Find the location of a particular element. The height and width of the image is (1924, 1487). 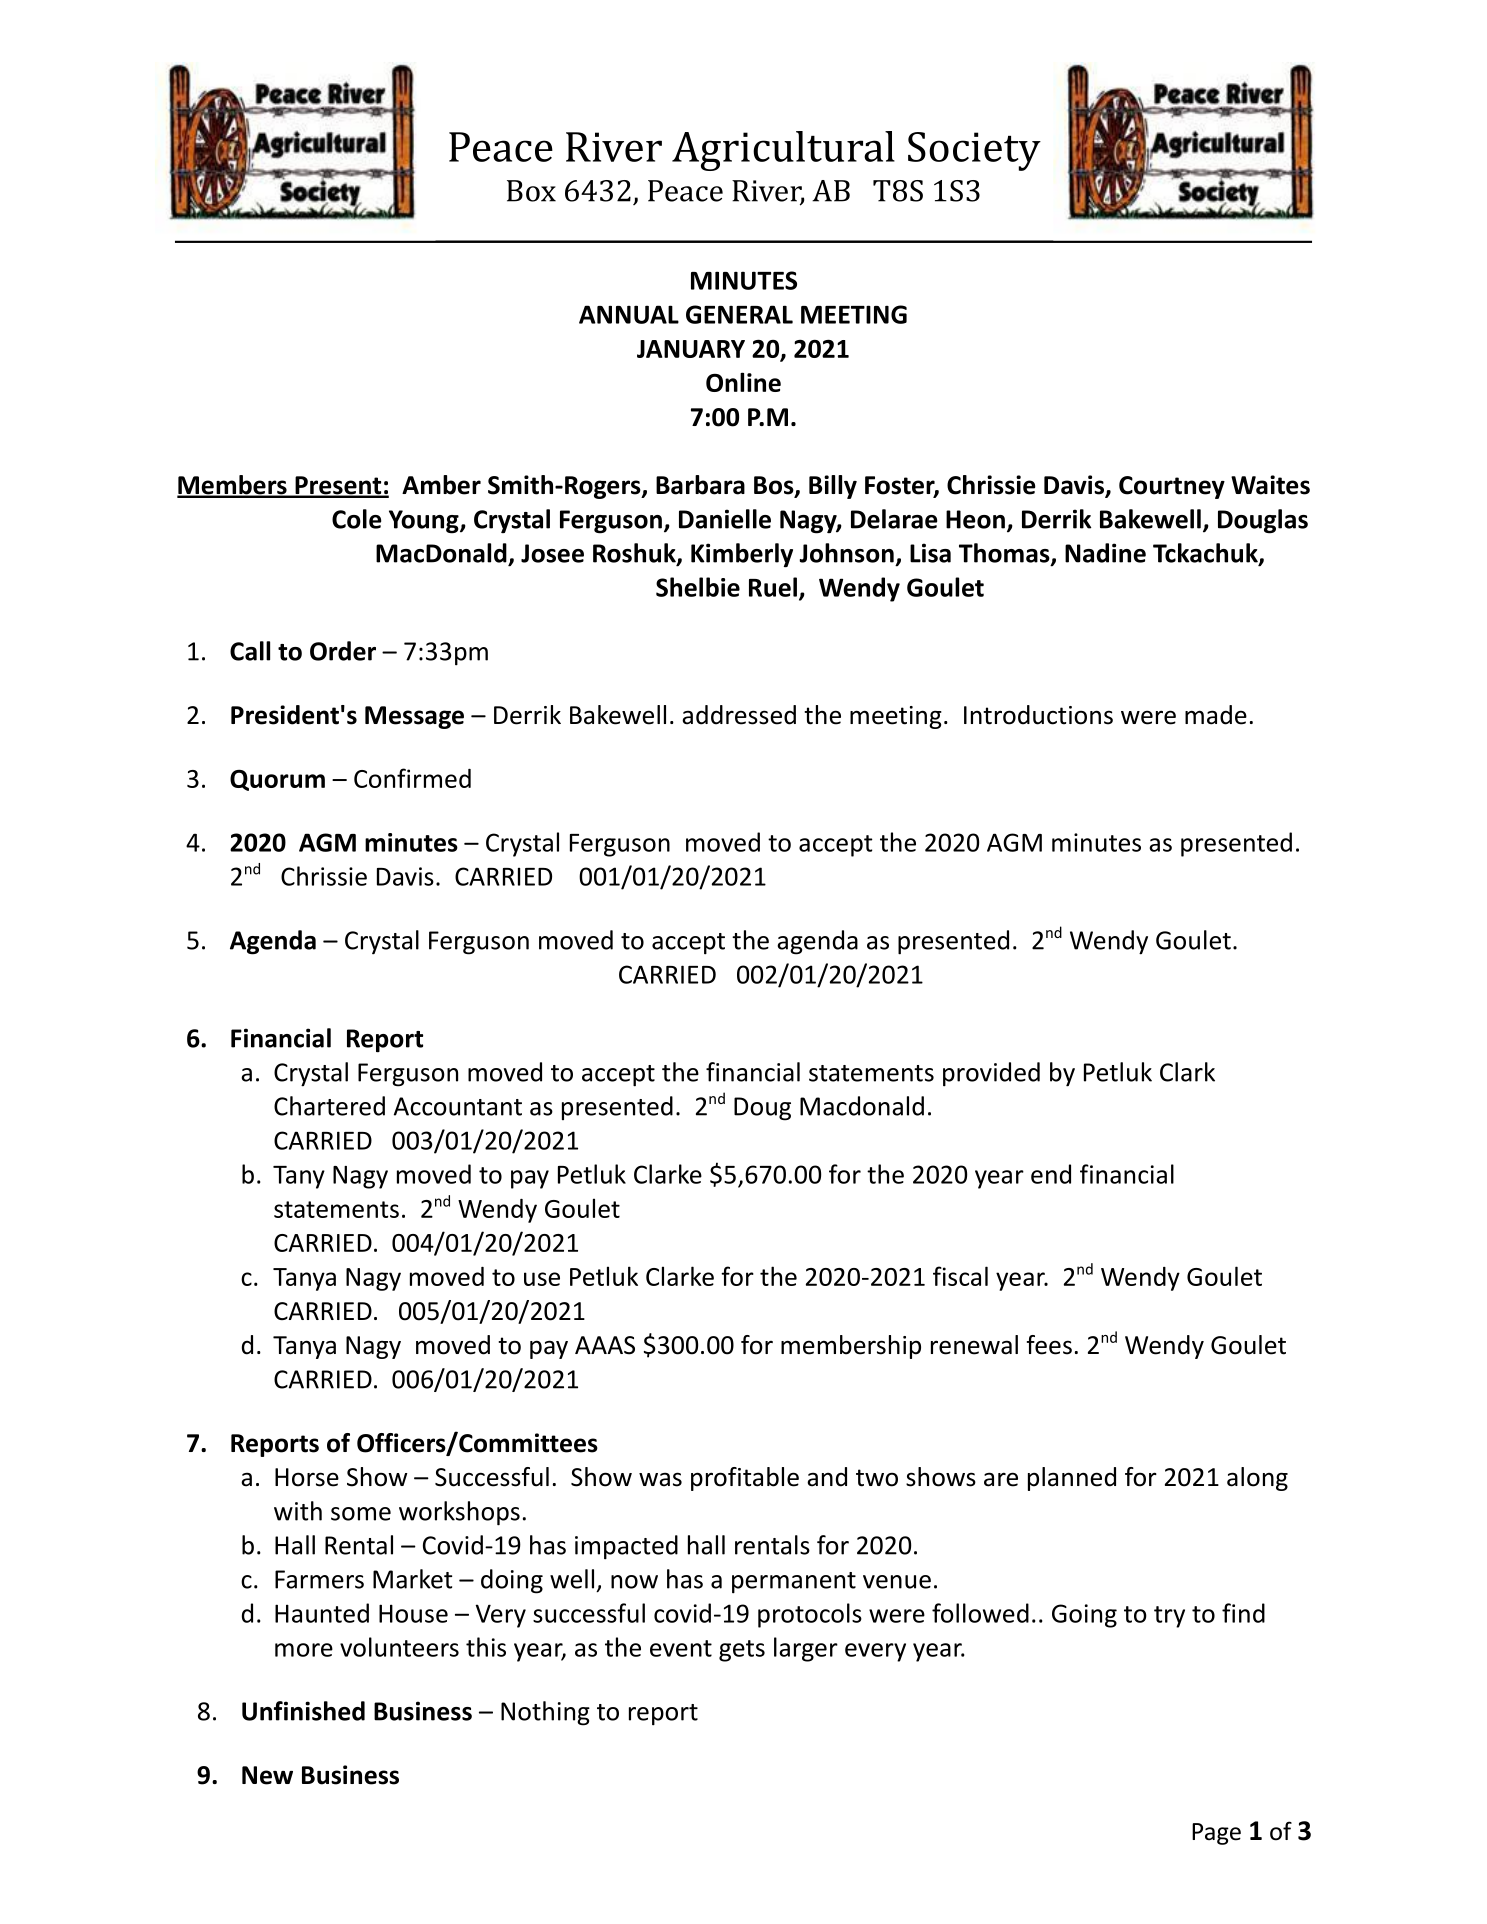

Society is located at coordinates (974, 151).
